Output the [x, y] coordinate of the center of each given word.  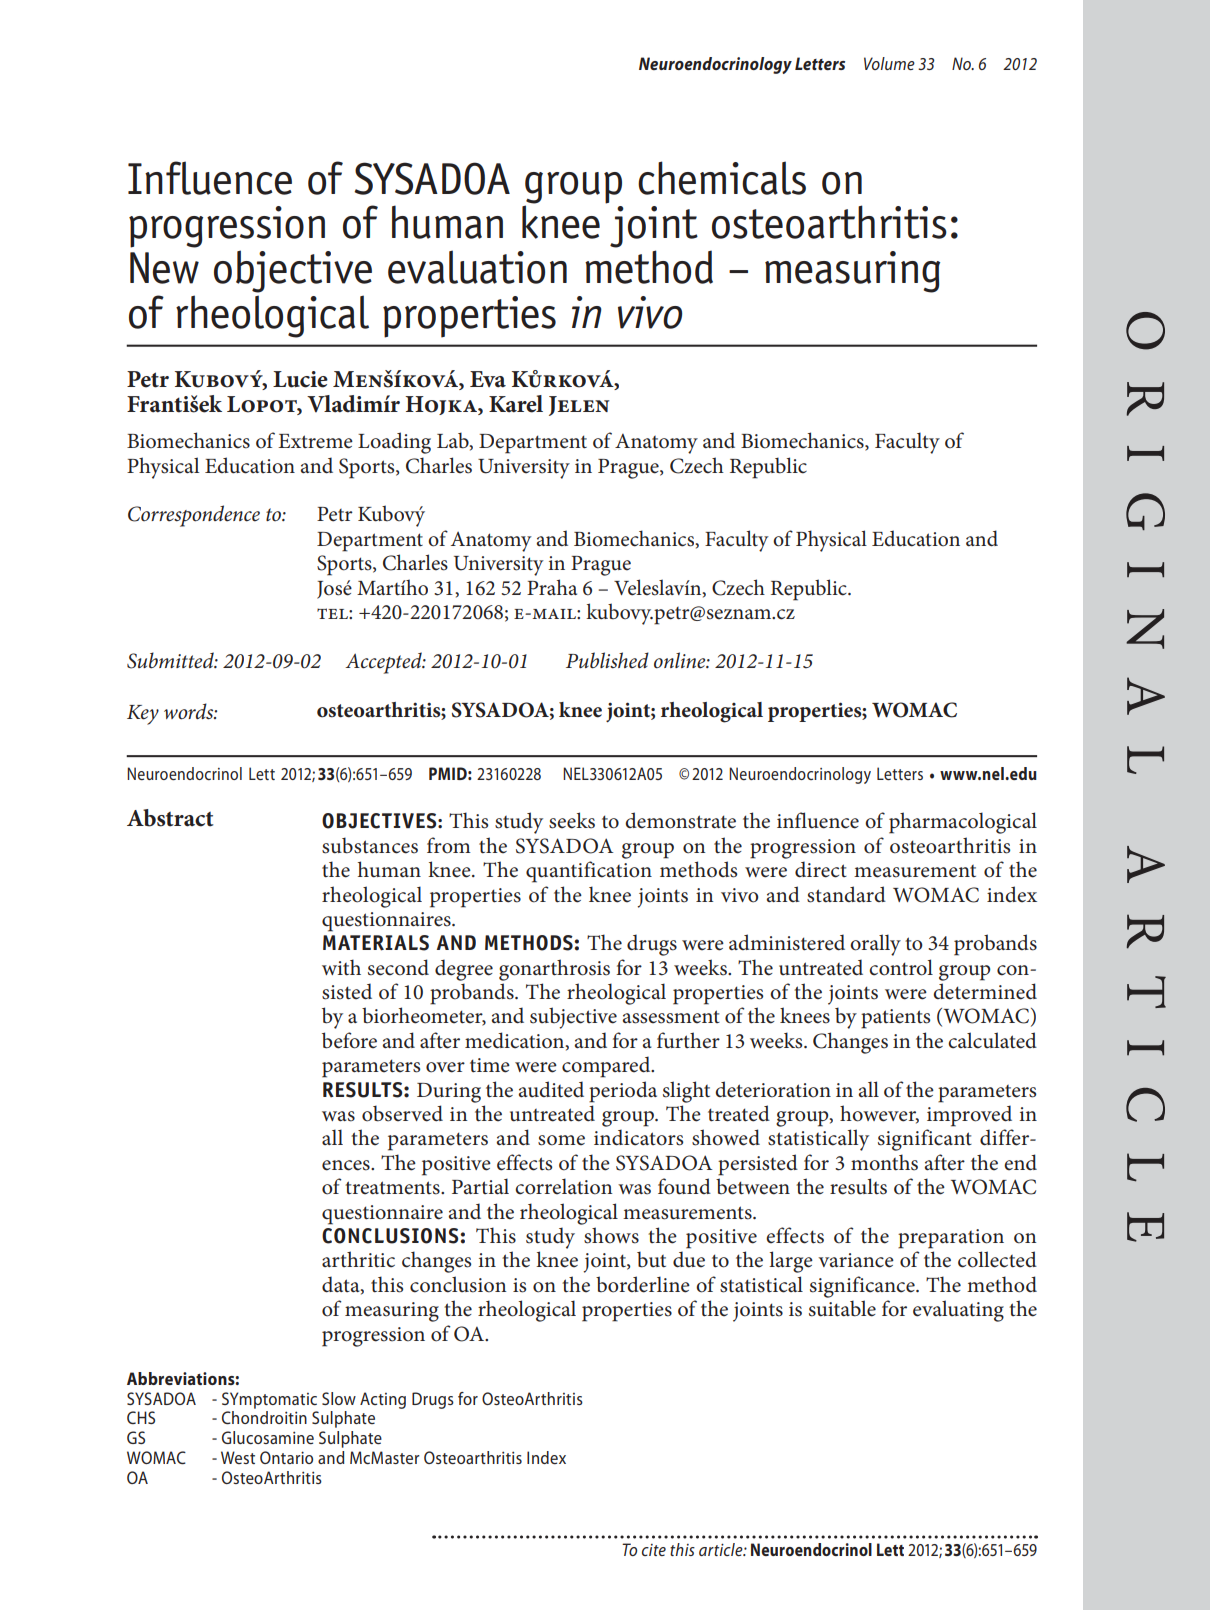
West [238, 1457]
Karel [516, 404]
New [164, 268]
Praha [552, 587]
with [341, 967]
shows [611, 1235]
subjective [573, 1018]
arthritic [358, 1259]
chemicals [722, 178]
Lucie [300, 379]
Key [143, 715]
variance [856, 1260]
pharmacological [963, 823]
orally [875, 945]
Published [607, 660]
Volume [889, 63]
